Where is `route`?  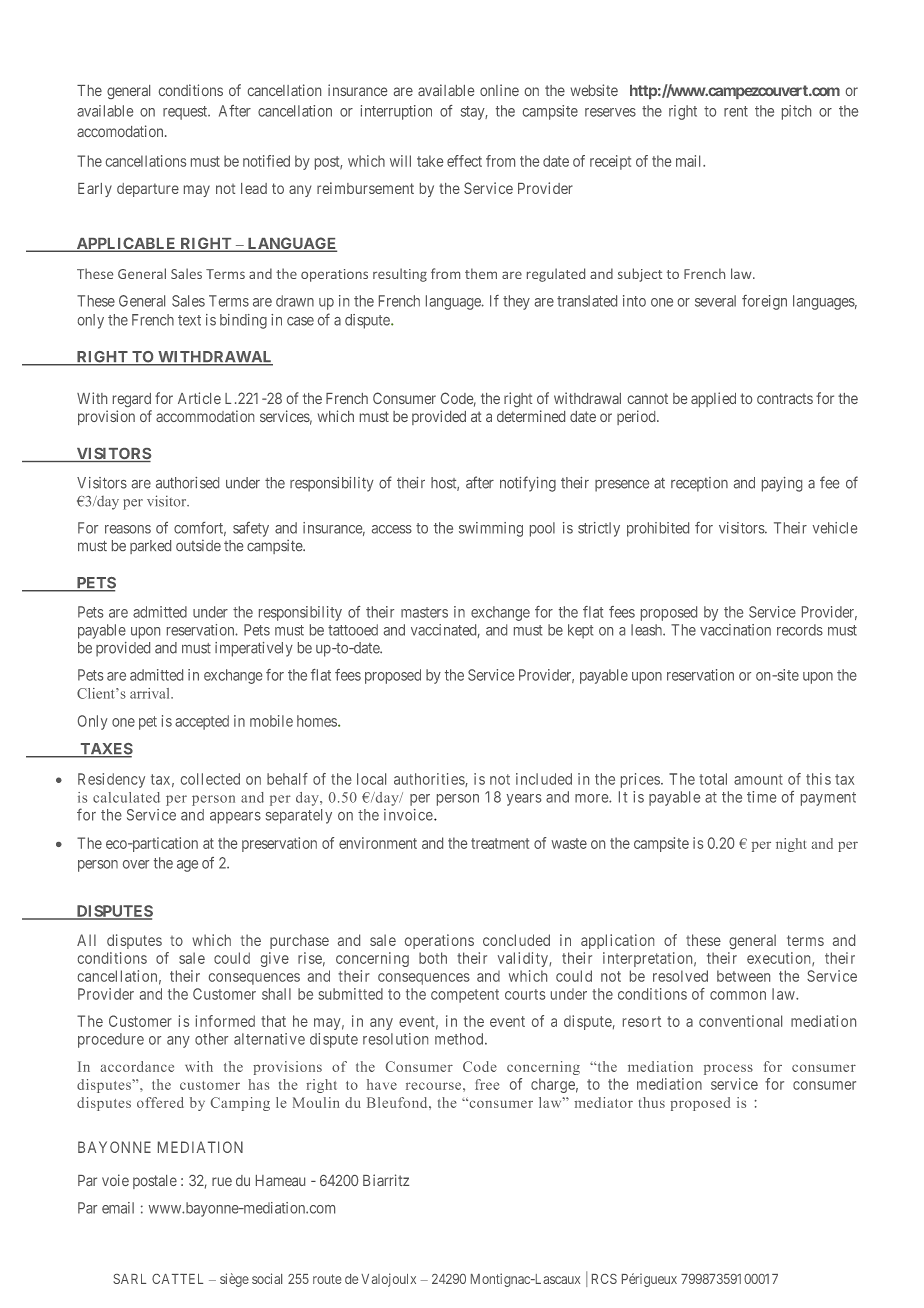 route is located at coordinates (327, 1279).
